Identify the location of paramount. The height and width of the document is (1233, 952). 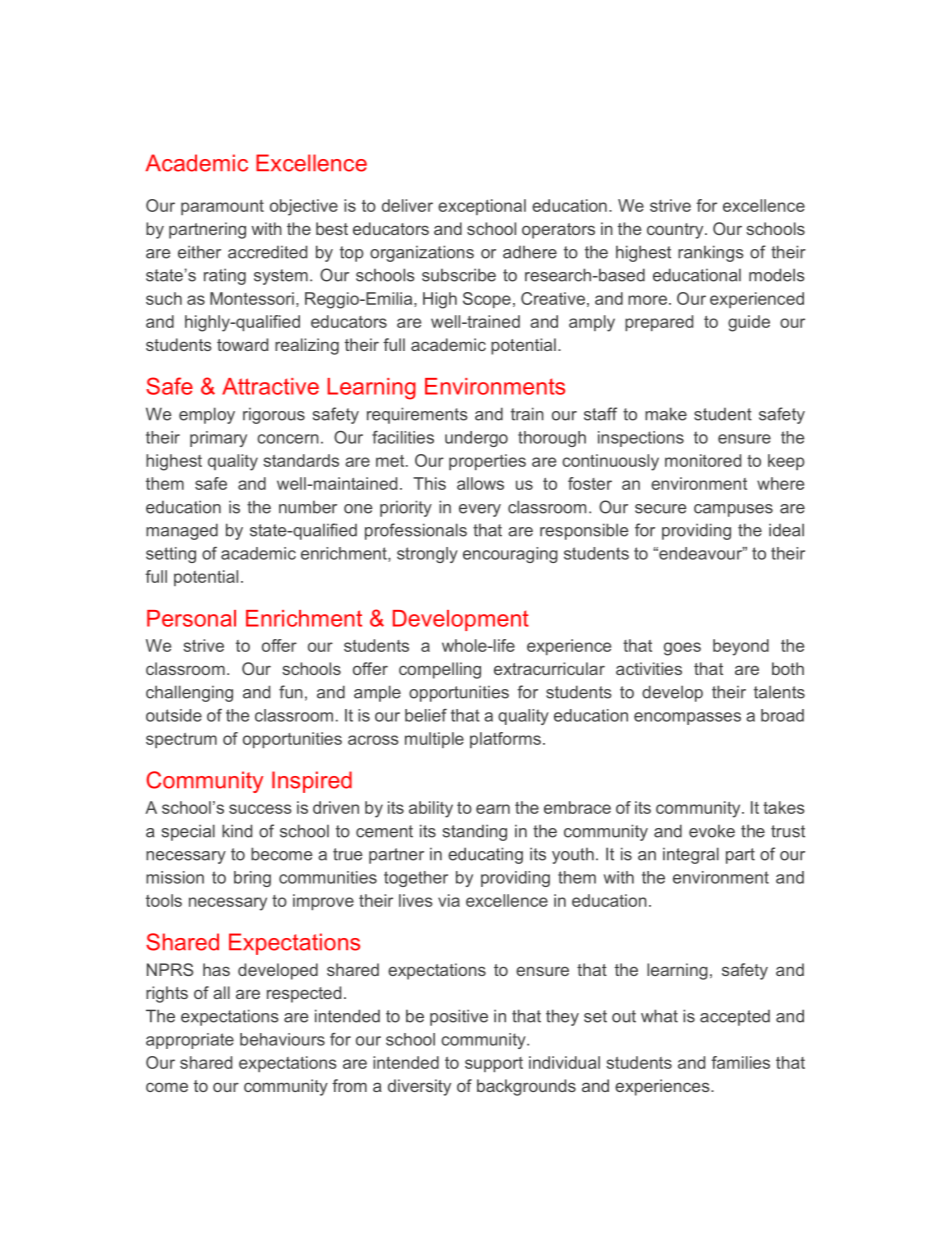
(222, 207).
